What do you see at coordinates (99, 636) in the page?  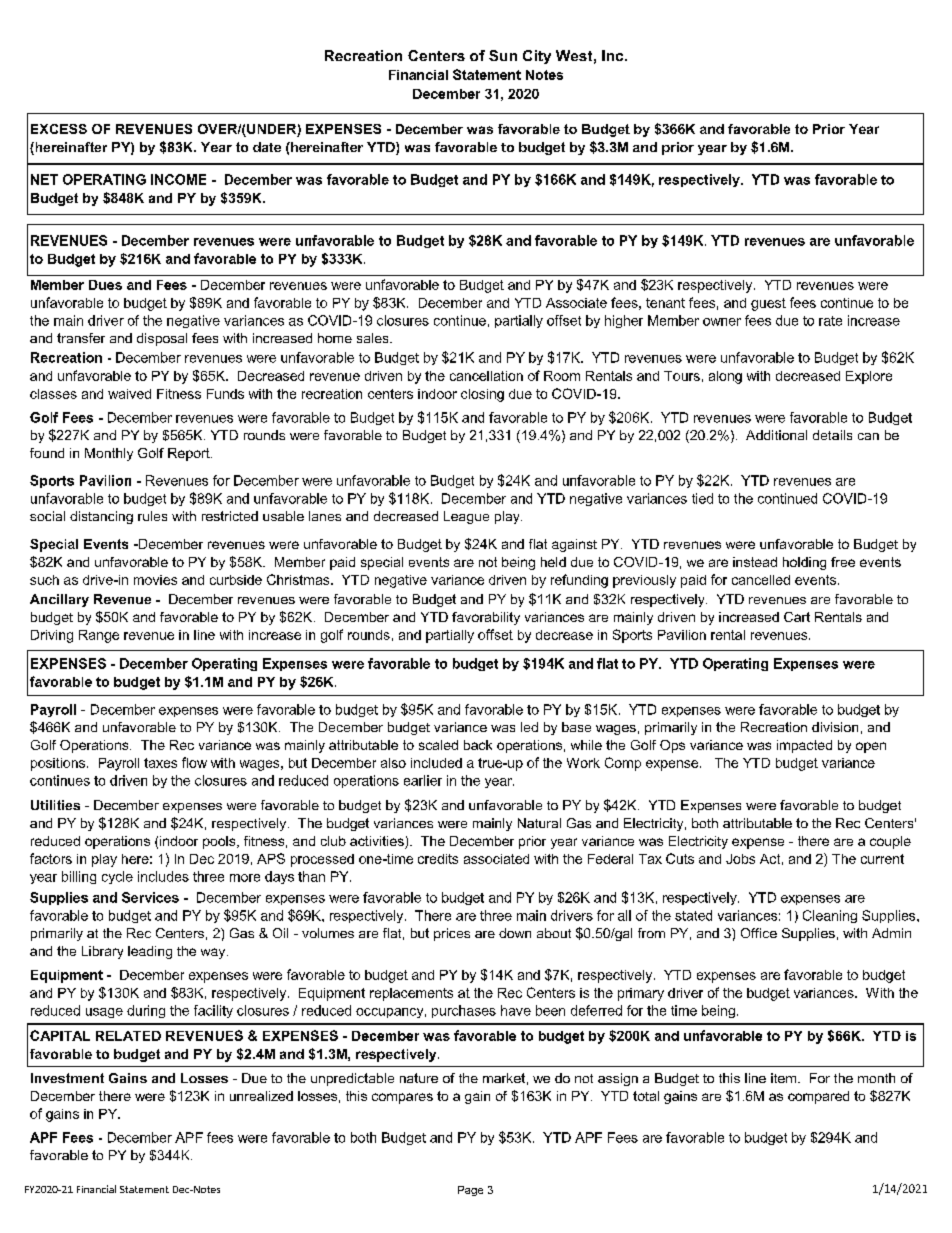 I see `Range` at bounding box center [99, 636].
